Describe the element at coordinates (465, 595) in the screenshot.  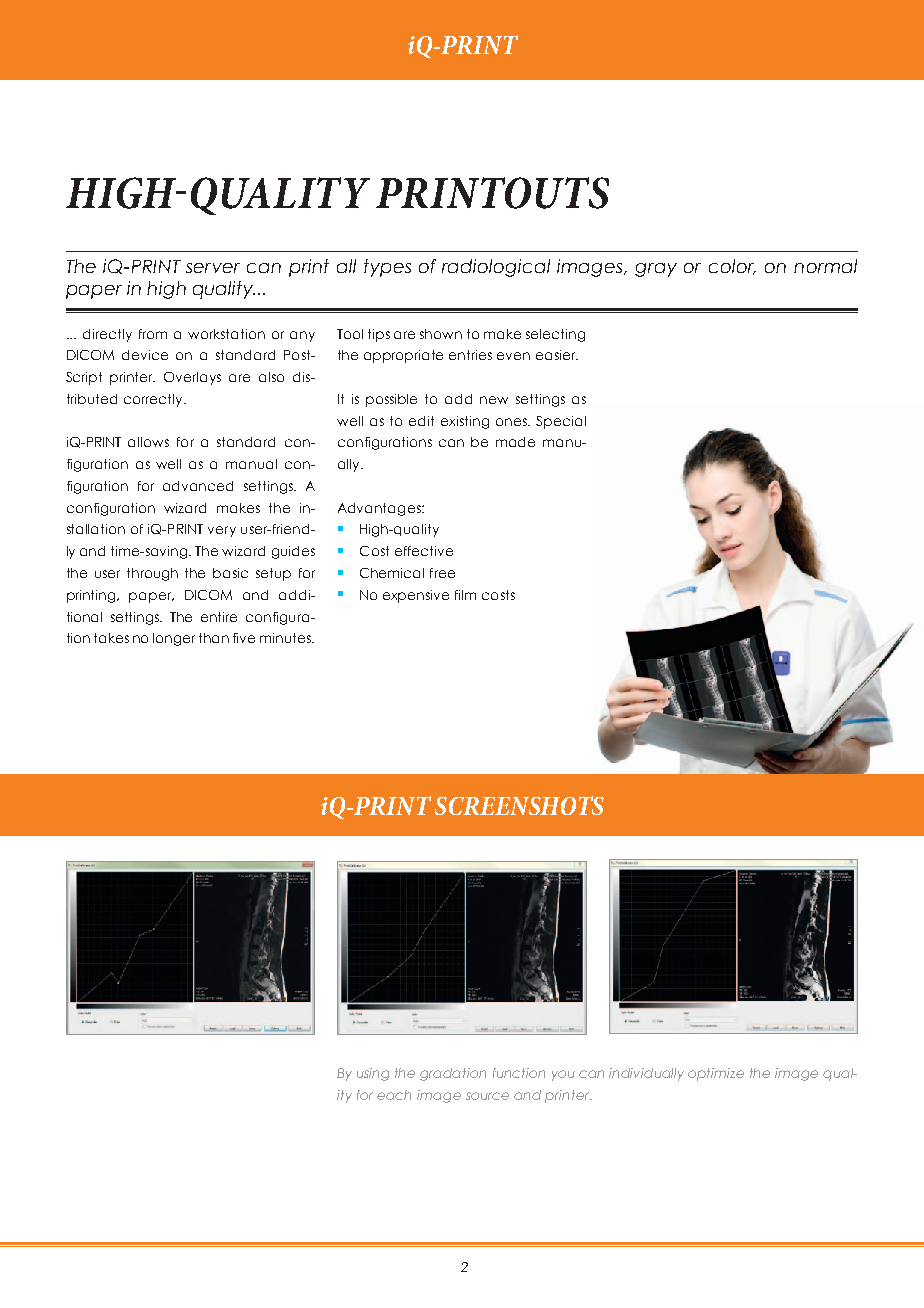
I see `film` at that location.
